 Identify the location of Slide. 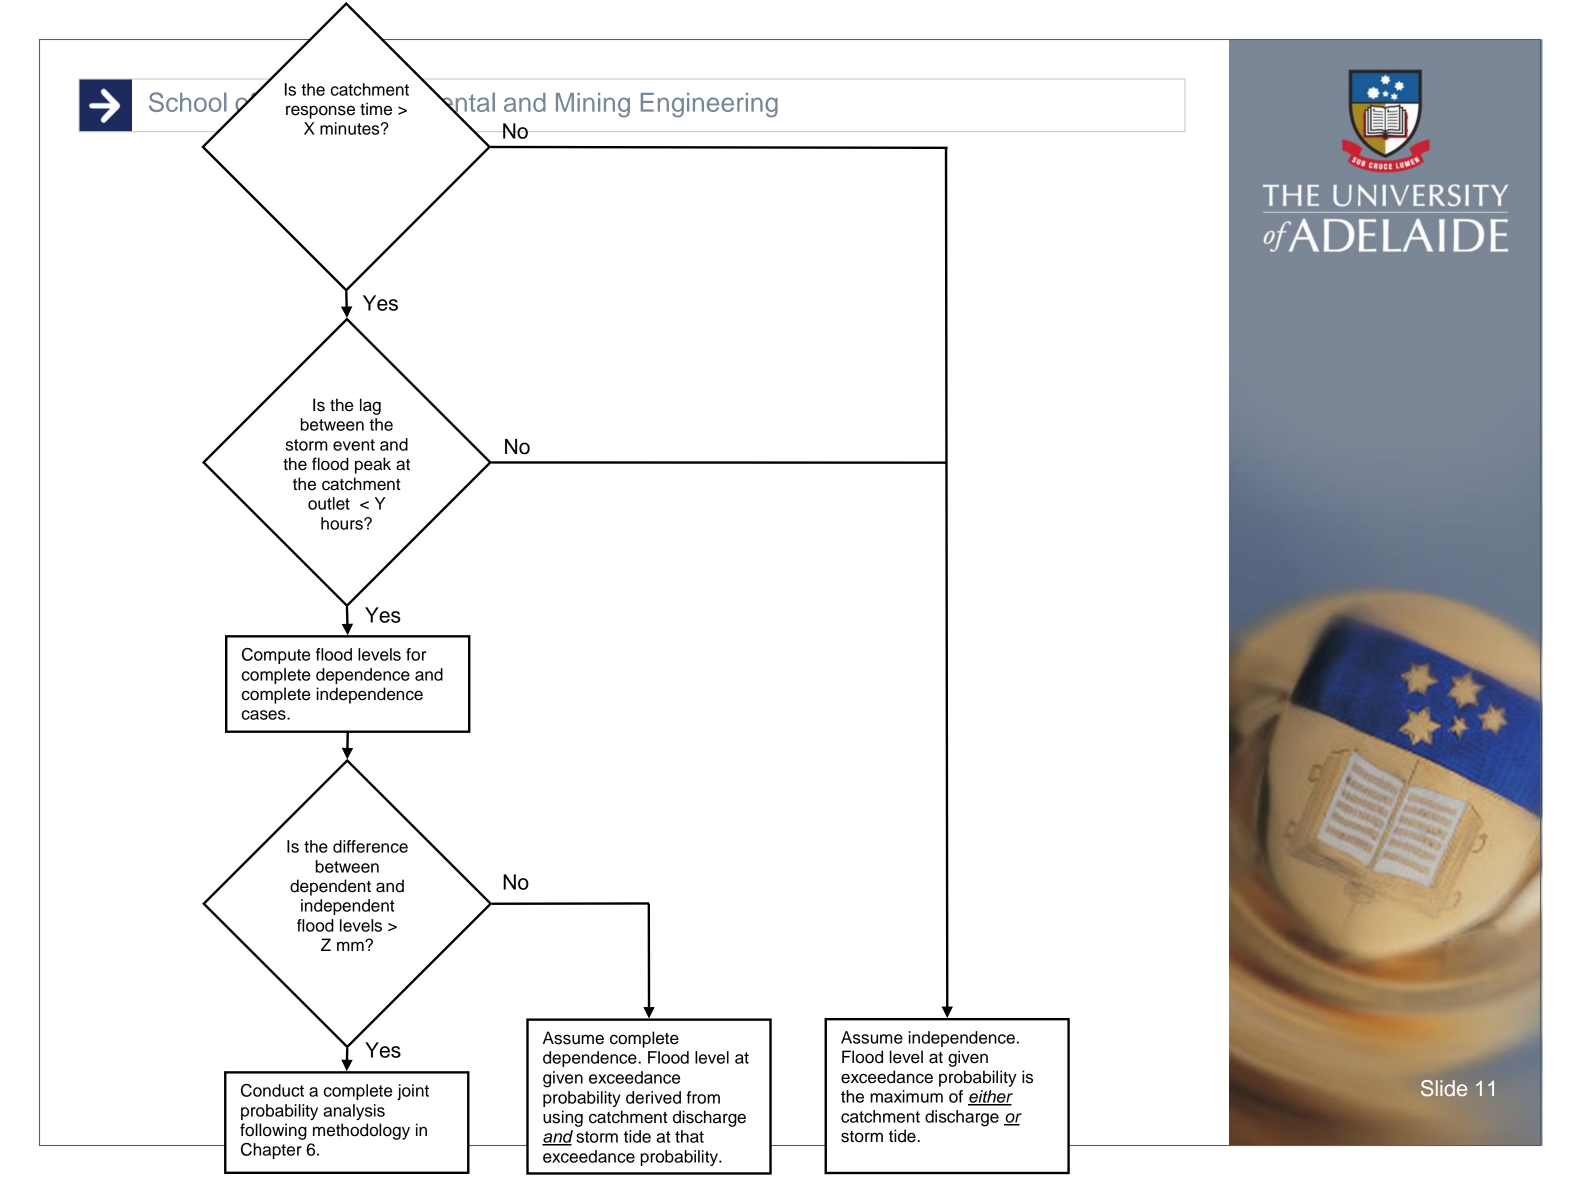
(1444, 1088).
